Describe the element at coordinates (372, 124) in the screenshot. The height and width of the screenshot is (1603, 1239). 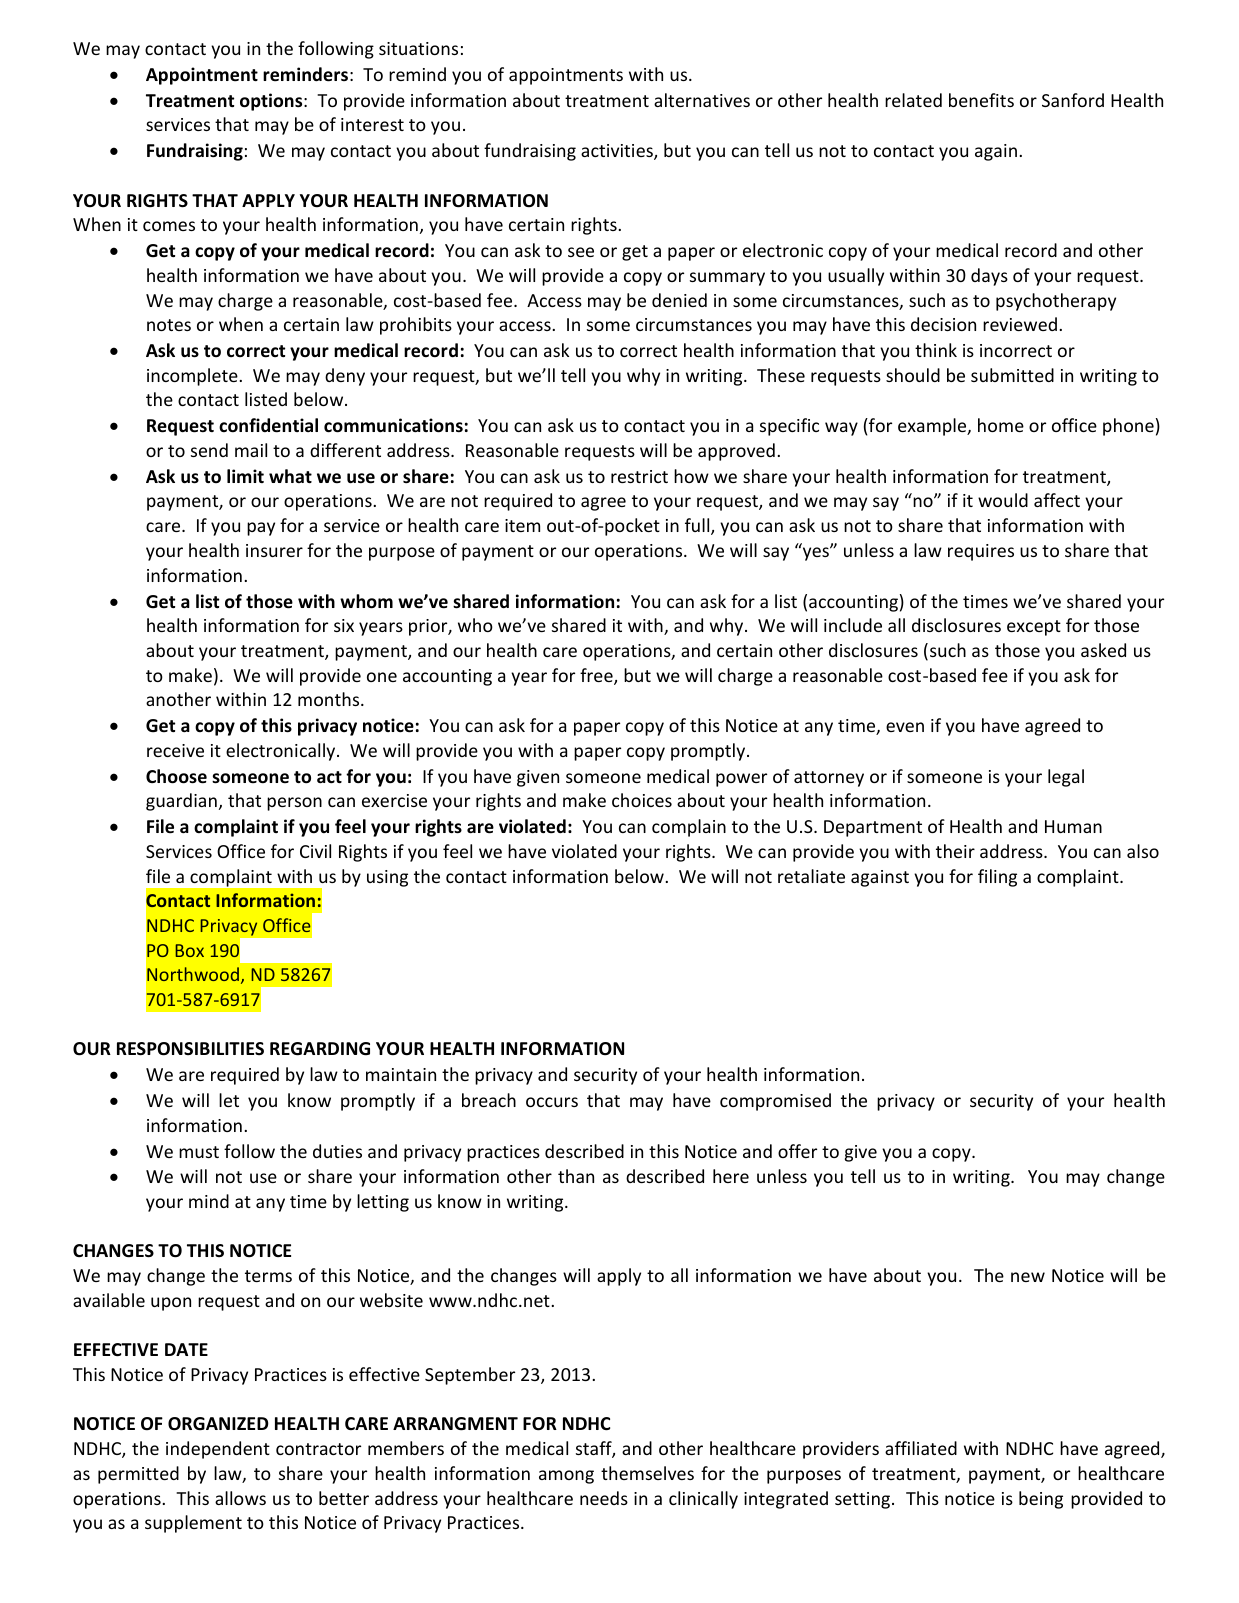
I see `interest` at that location.
